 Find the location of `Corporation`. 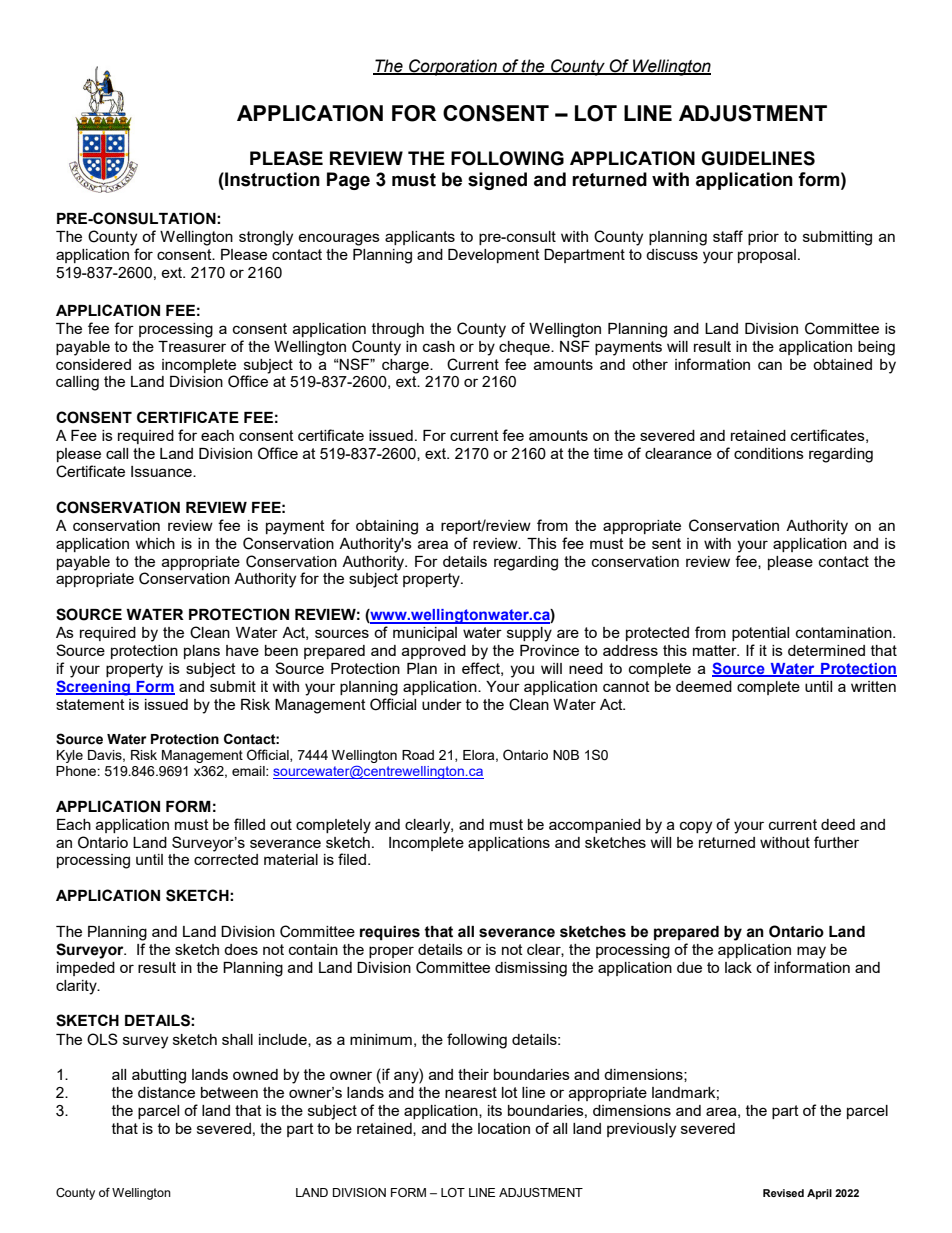

Corporation is located at coordinates (453, 67).
